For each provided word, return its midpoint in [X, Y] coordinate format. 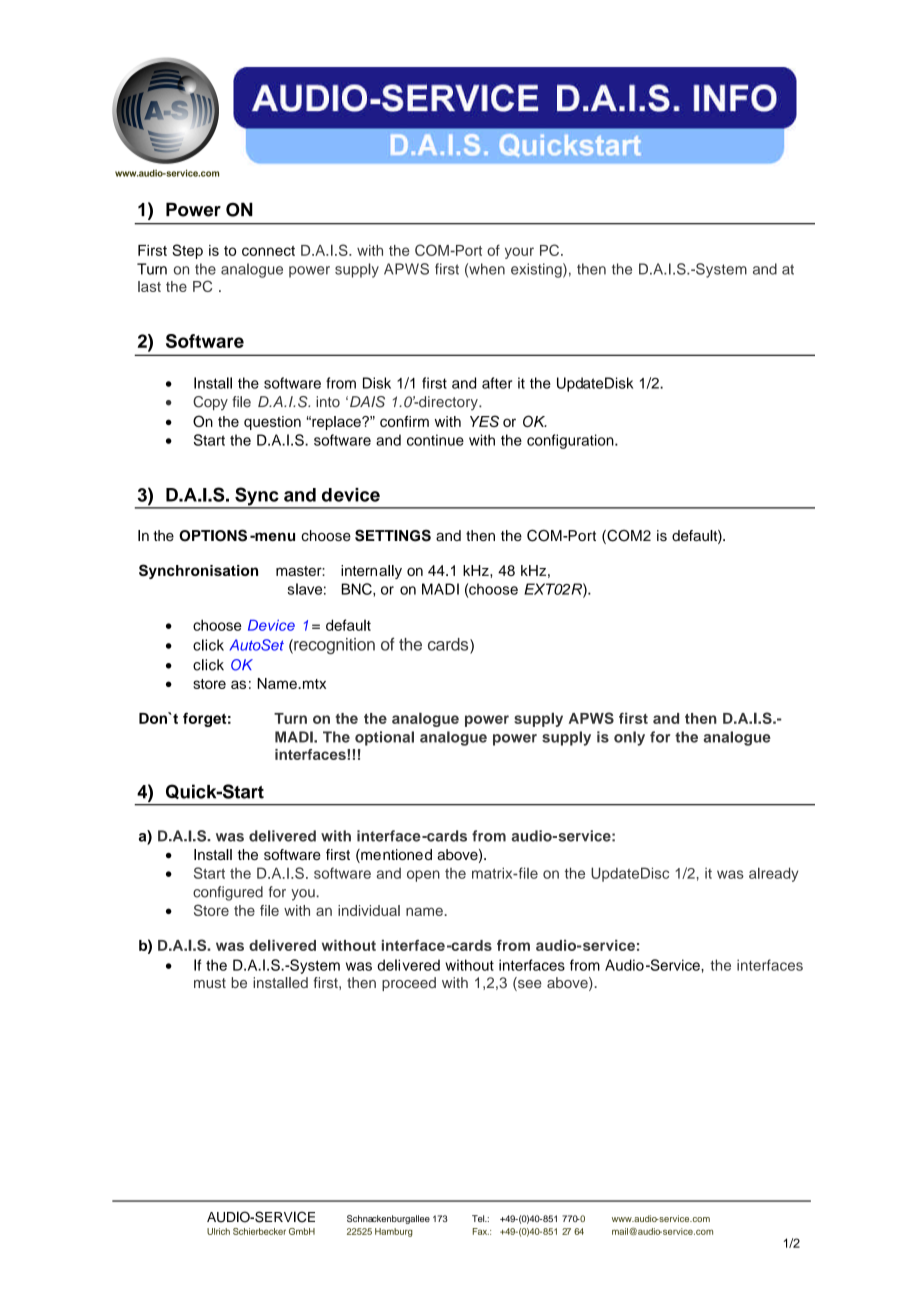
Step [187, 251]
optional [384, 738]
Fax [481, 1231]
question [272, 423]
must [210, 983]
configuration [571, 441]
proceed [409, 984]
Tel [479, 1218]
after [497, 383]
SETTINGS [393, 536]
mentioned [395, 856]
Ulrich [218, 1231]
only [629, 738]
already [773, 874]
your [519, 253]
